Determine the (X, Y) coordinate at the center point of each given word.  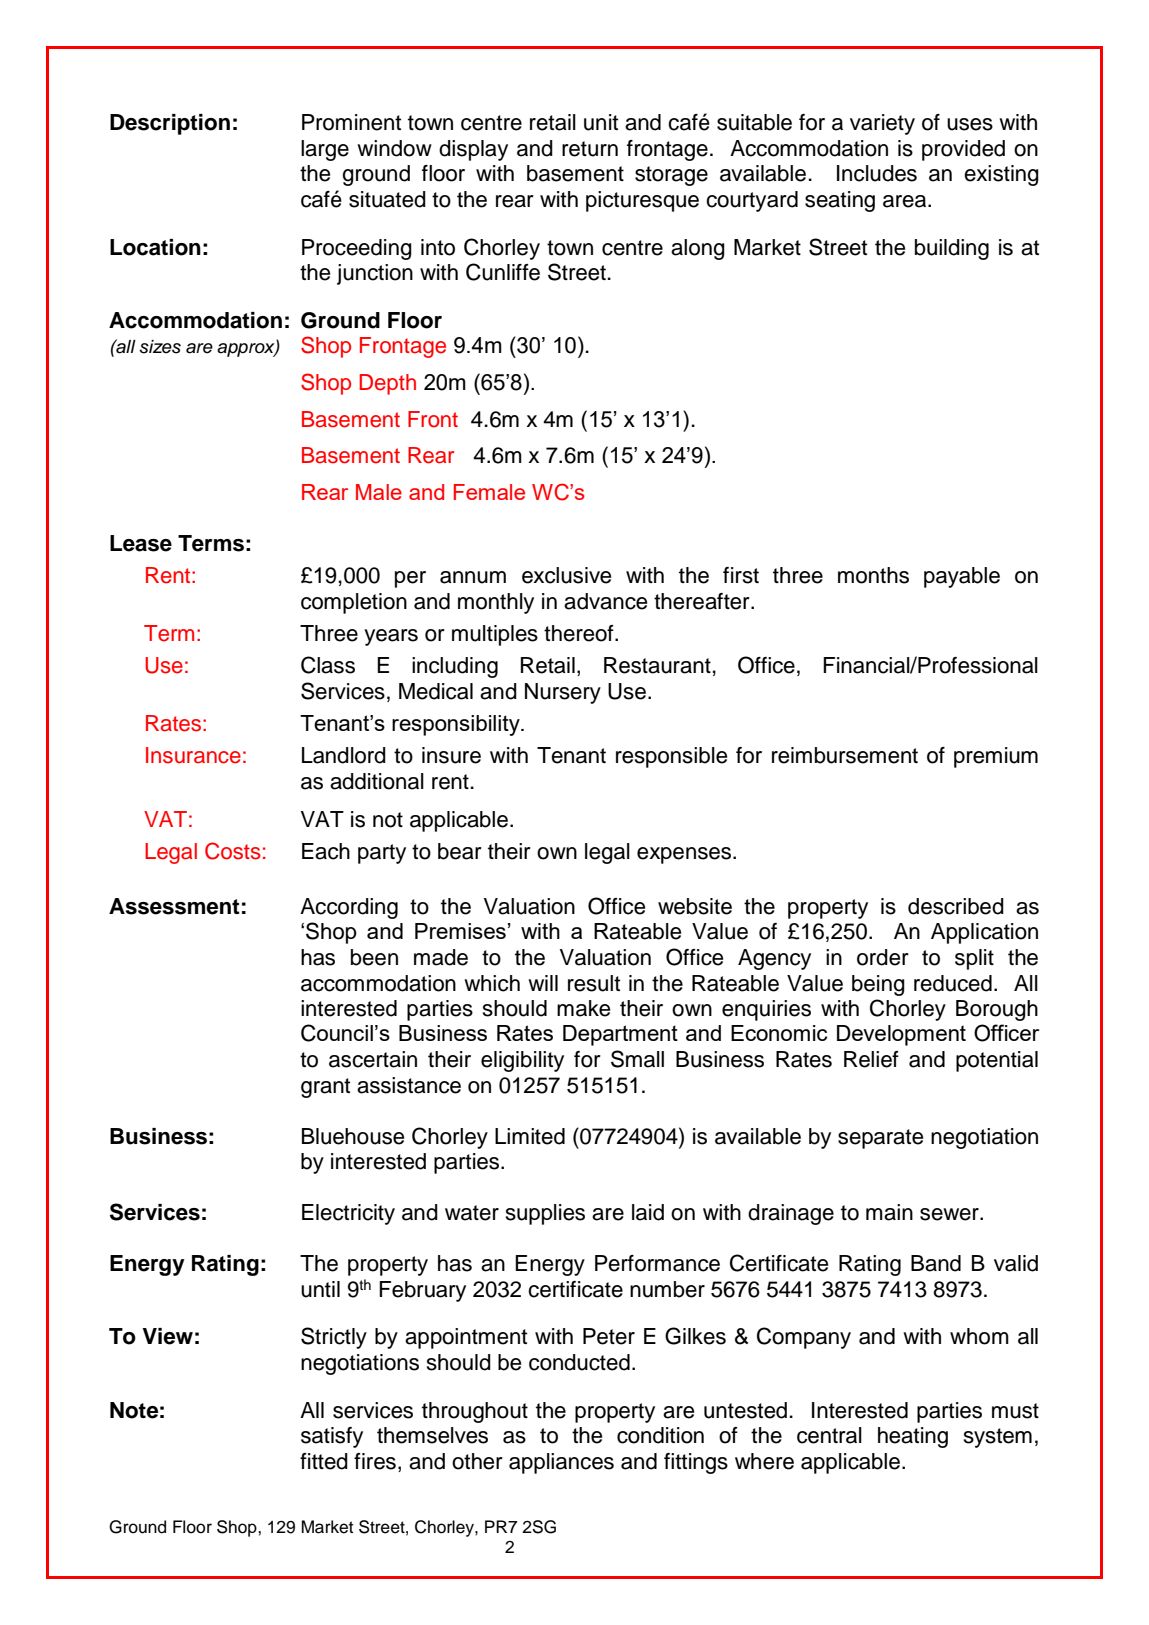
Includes (877, 173)
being (878, 985)
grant (325, 1088)
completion (354, 603)
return (590, 149)
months (873, 575)
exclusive (566, 575)
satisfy (332, 1437)
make (583, 1008)
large (325, 150)
